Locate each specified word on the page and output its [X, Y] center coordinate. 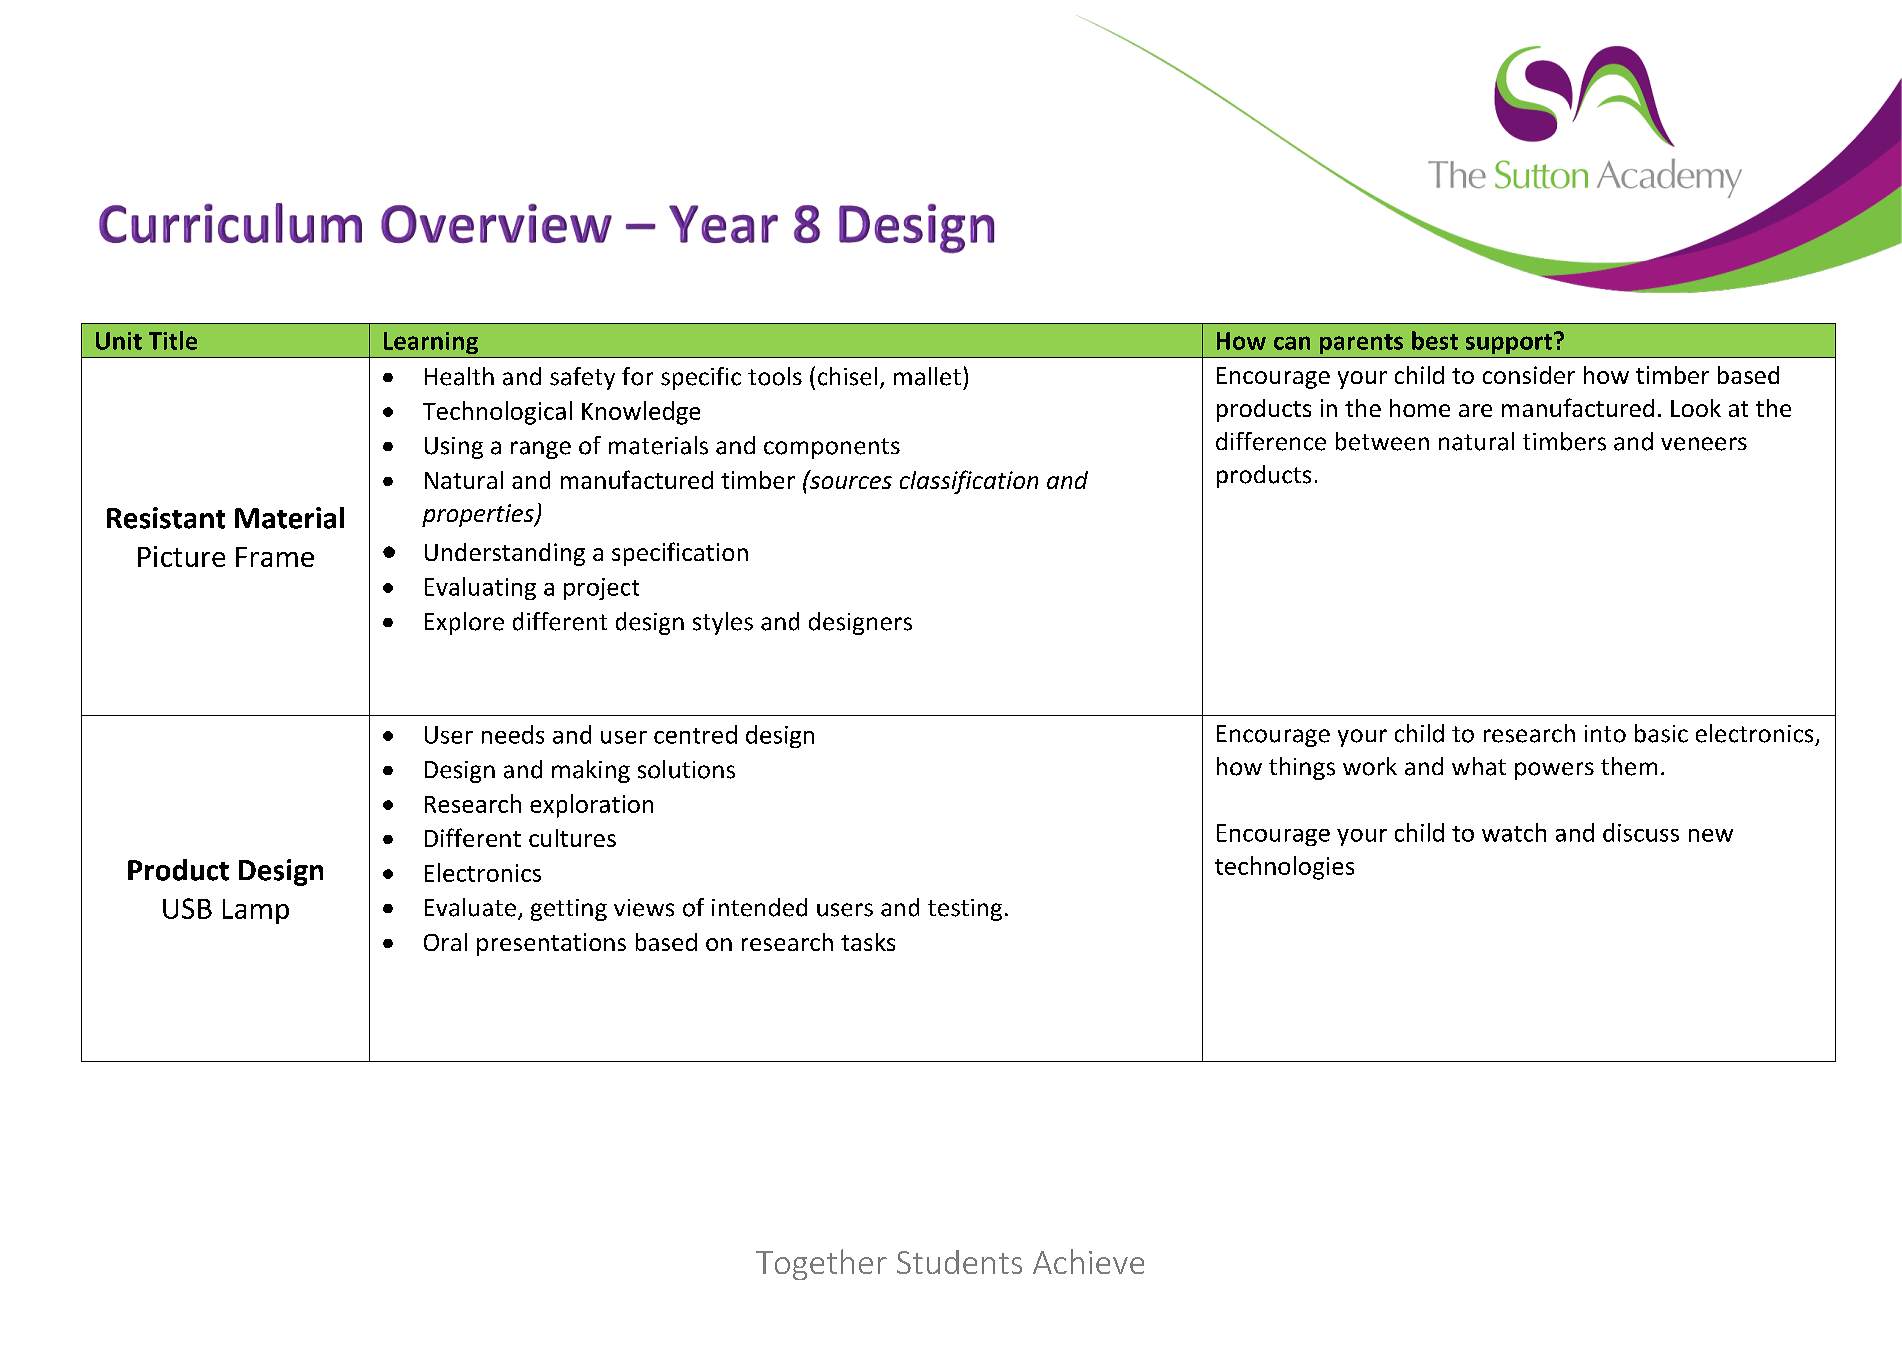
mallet [927, 376]
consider [1529, 375]
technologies [1284, 868]
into [1605, 734]
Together [821, 1264]
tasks [868, 942]
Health [459, 376]
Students [959, 1262]
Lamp [256, 911]
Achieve [1088, 1261]
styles [723, 623]
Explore [464, 623]
